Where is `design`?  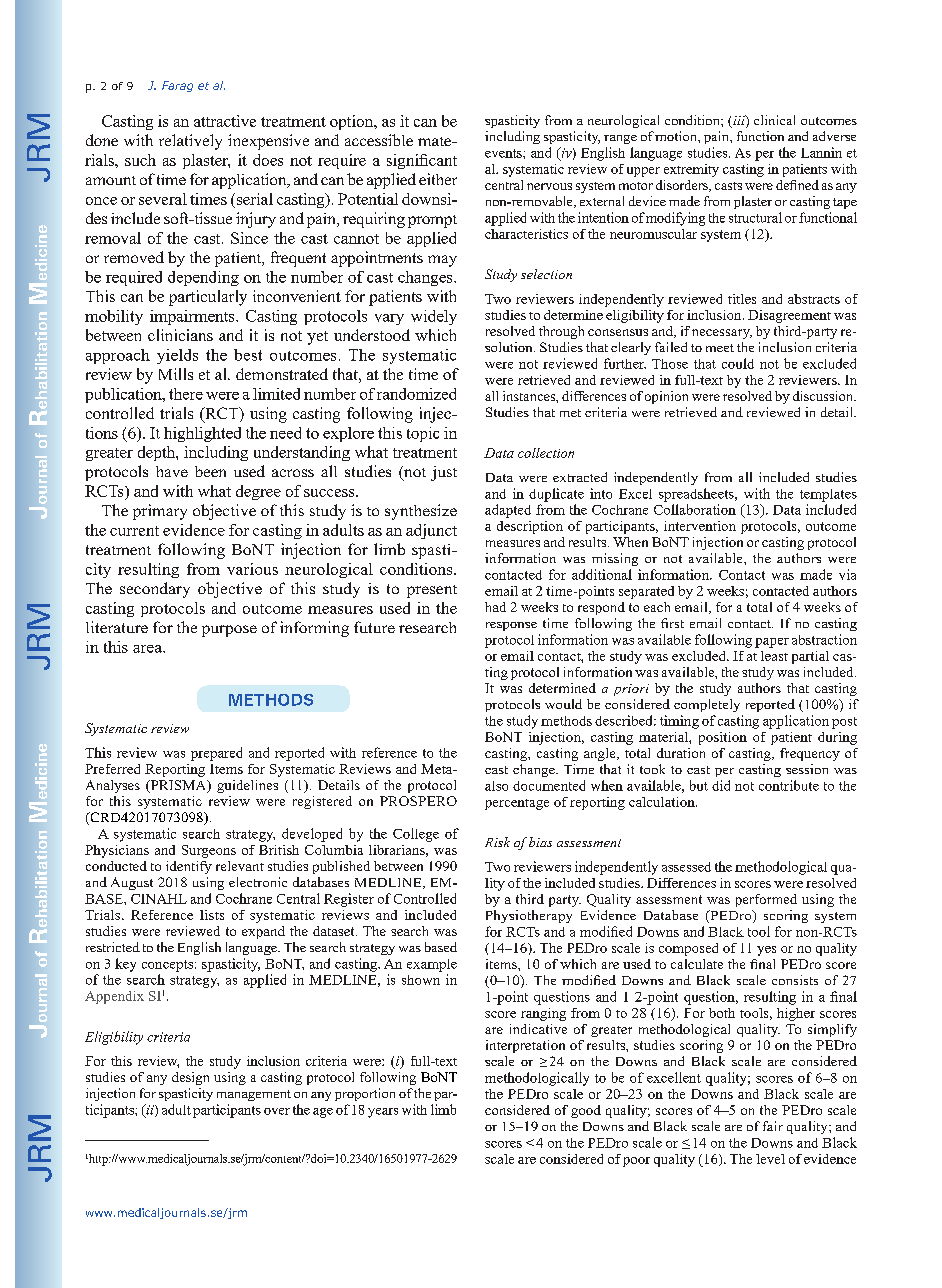 design is located at coordinates (190, 1078).
